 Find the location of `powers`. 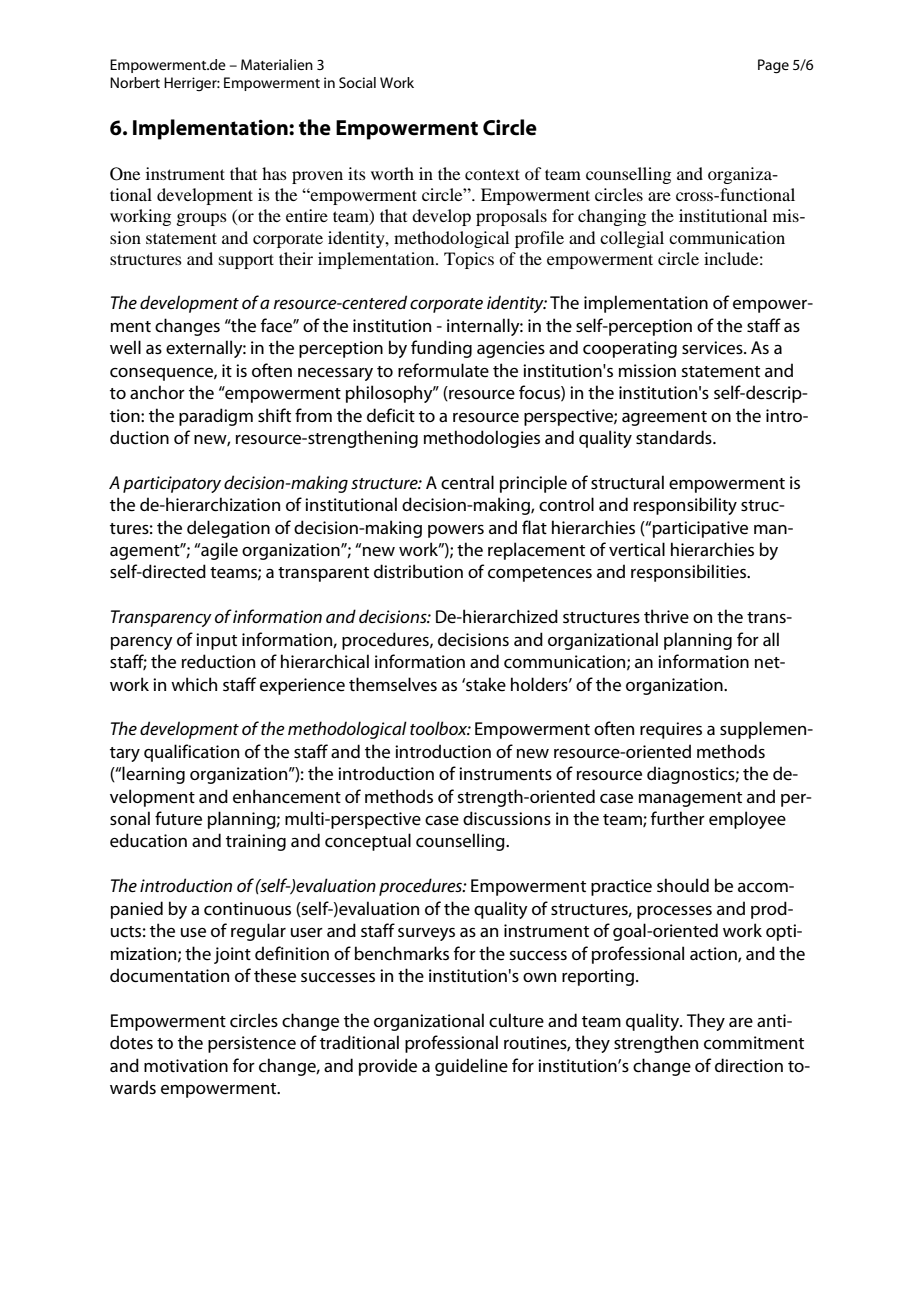

powers is located at coordinates (456, 531).
